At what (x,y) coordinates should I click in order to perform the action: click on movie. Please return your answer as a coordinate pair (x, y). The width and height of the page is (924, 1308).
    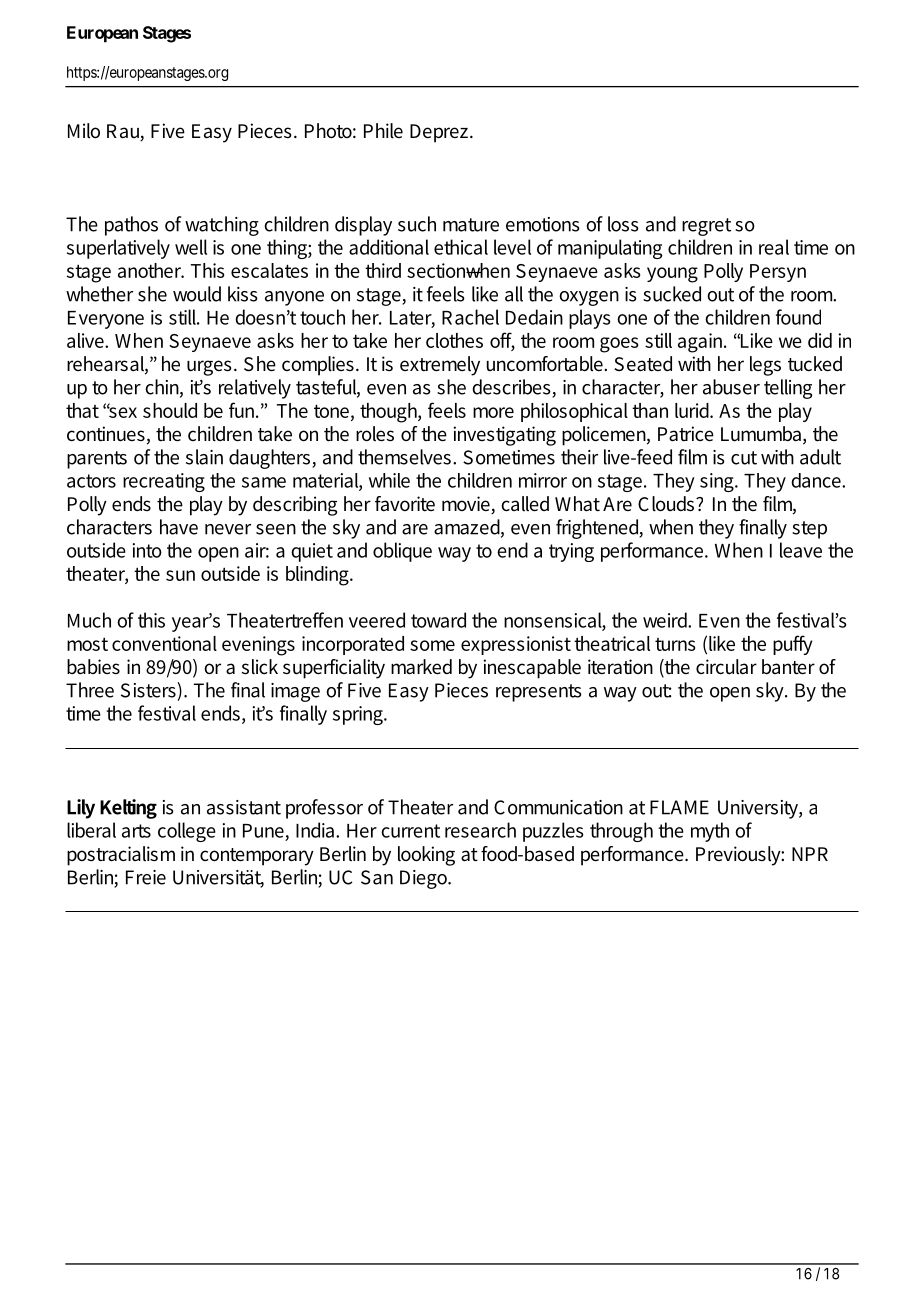
    Looking at the image, I should click on (467, 505).
